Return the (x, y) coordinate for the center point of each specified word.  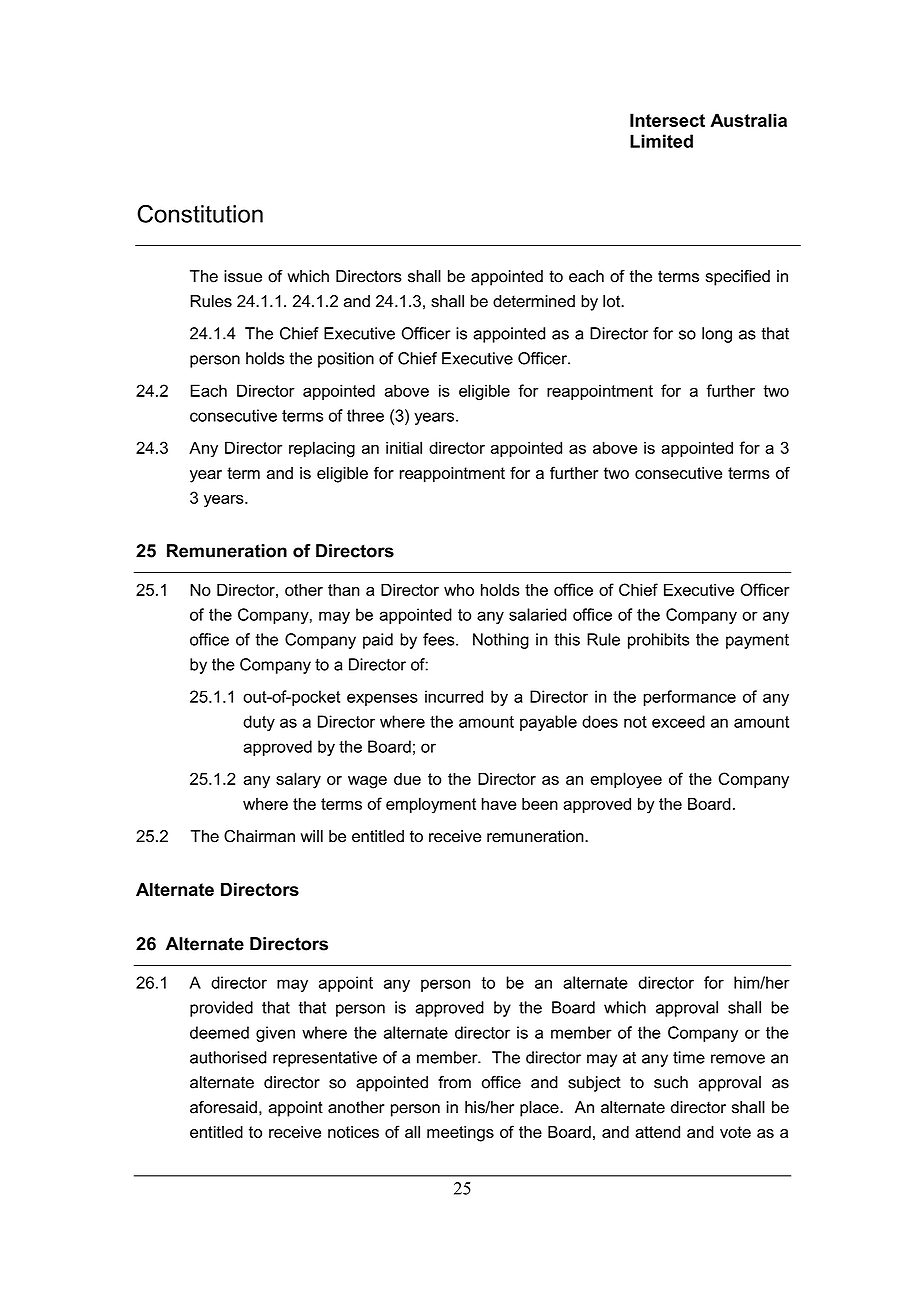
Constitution (200, 214)
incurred (454, 696)
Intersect (667, 120)
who (459, 590)
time (689, 1057)
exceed (678, 721)
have (499, 803)
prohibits (658, 641)
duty (259, 723)
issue (243, 276)
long (717, 335)
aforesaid (223, 1107)
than (344, 589)
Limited (661, 141)
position (346, 360)
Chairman (259, 836)
